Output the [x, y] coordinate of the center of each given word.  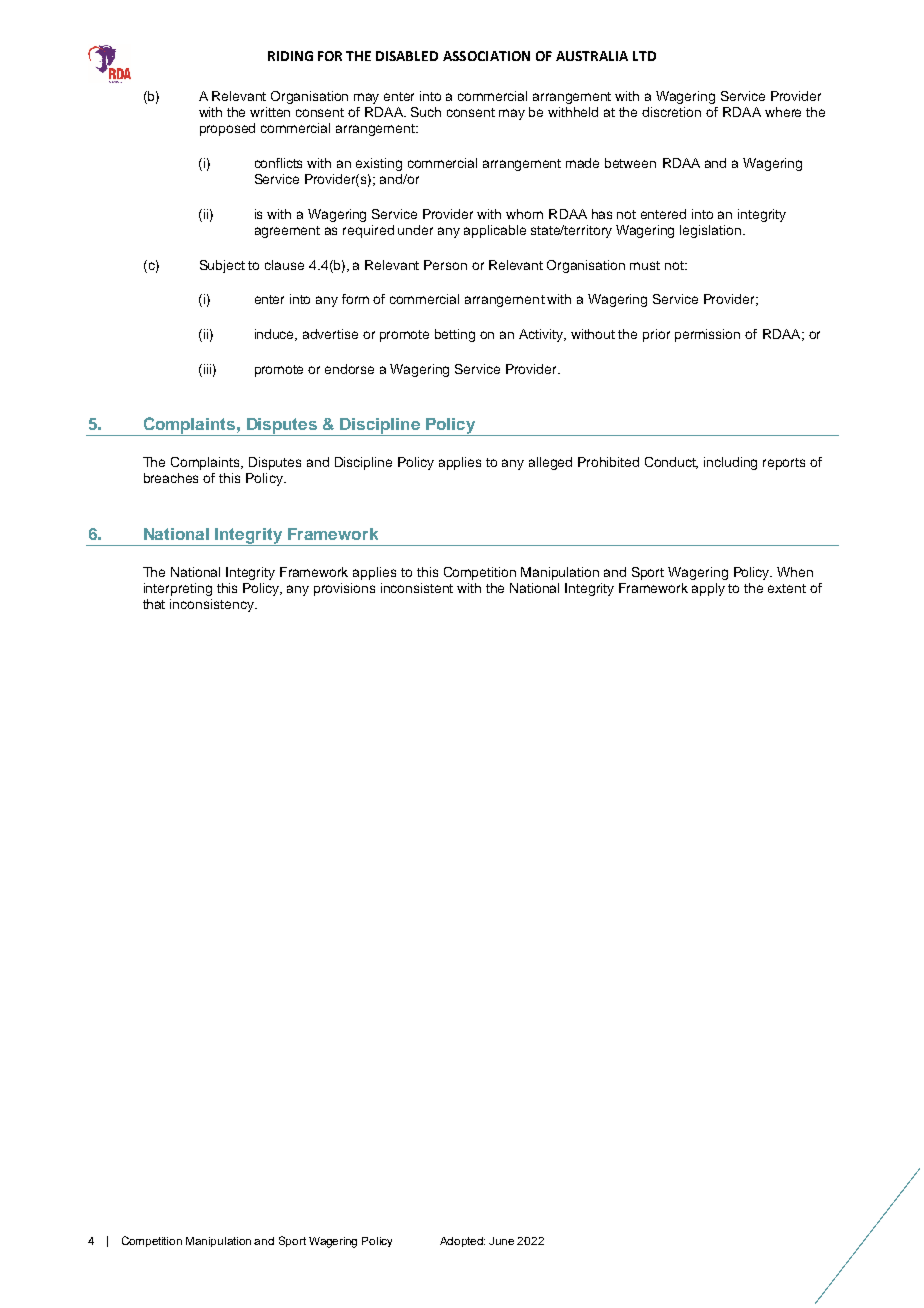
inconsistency [213, 605]
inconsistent [417, 588]
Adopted [462, 1242]
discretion [671, 112]
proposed [227, 129]
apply [708, 589]
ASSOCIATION [486, 56]
